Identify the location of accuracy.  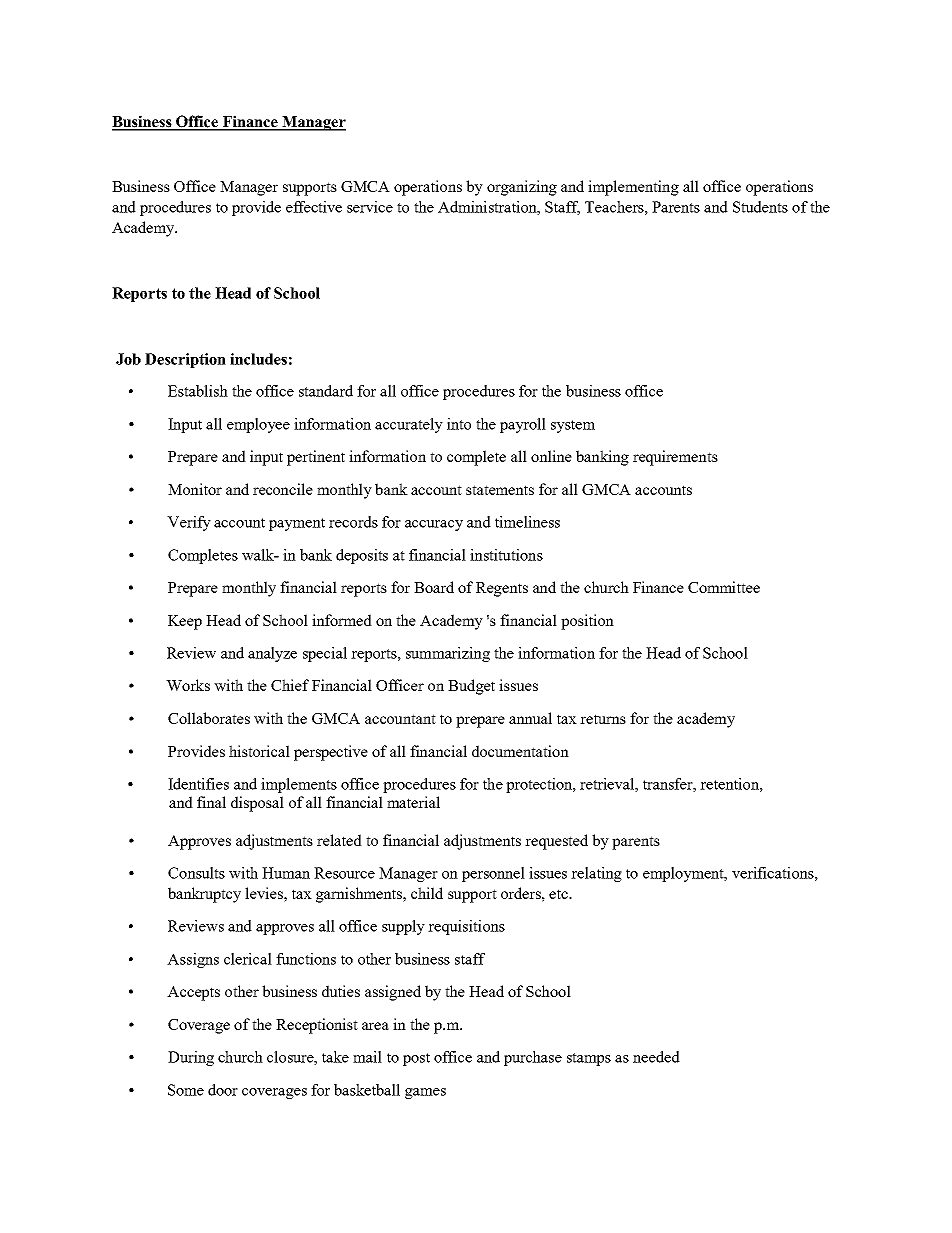
(434, 525).
